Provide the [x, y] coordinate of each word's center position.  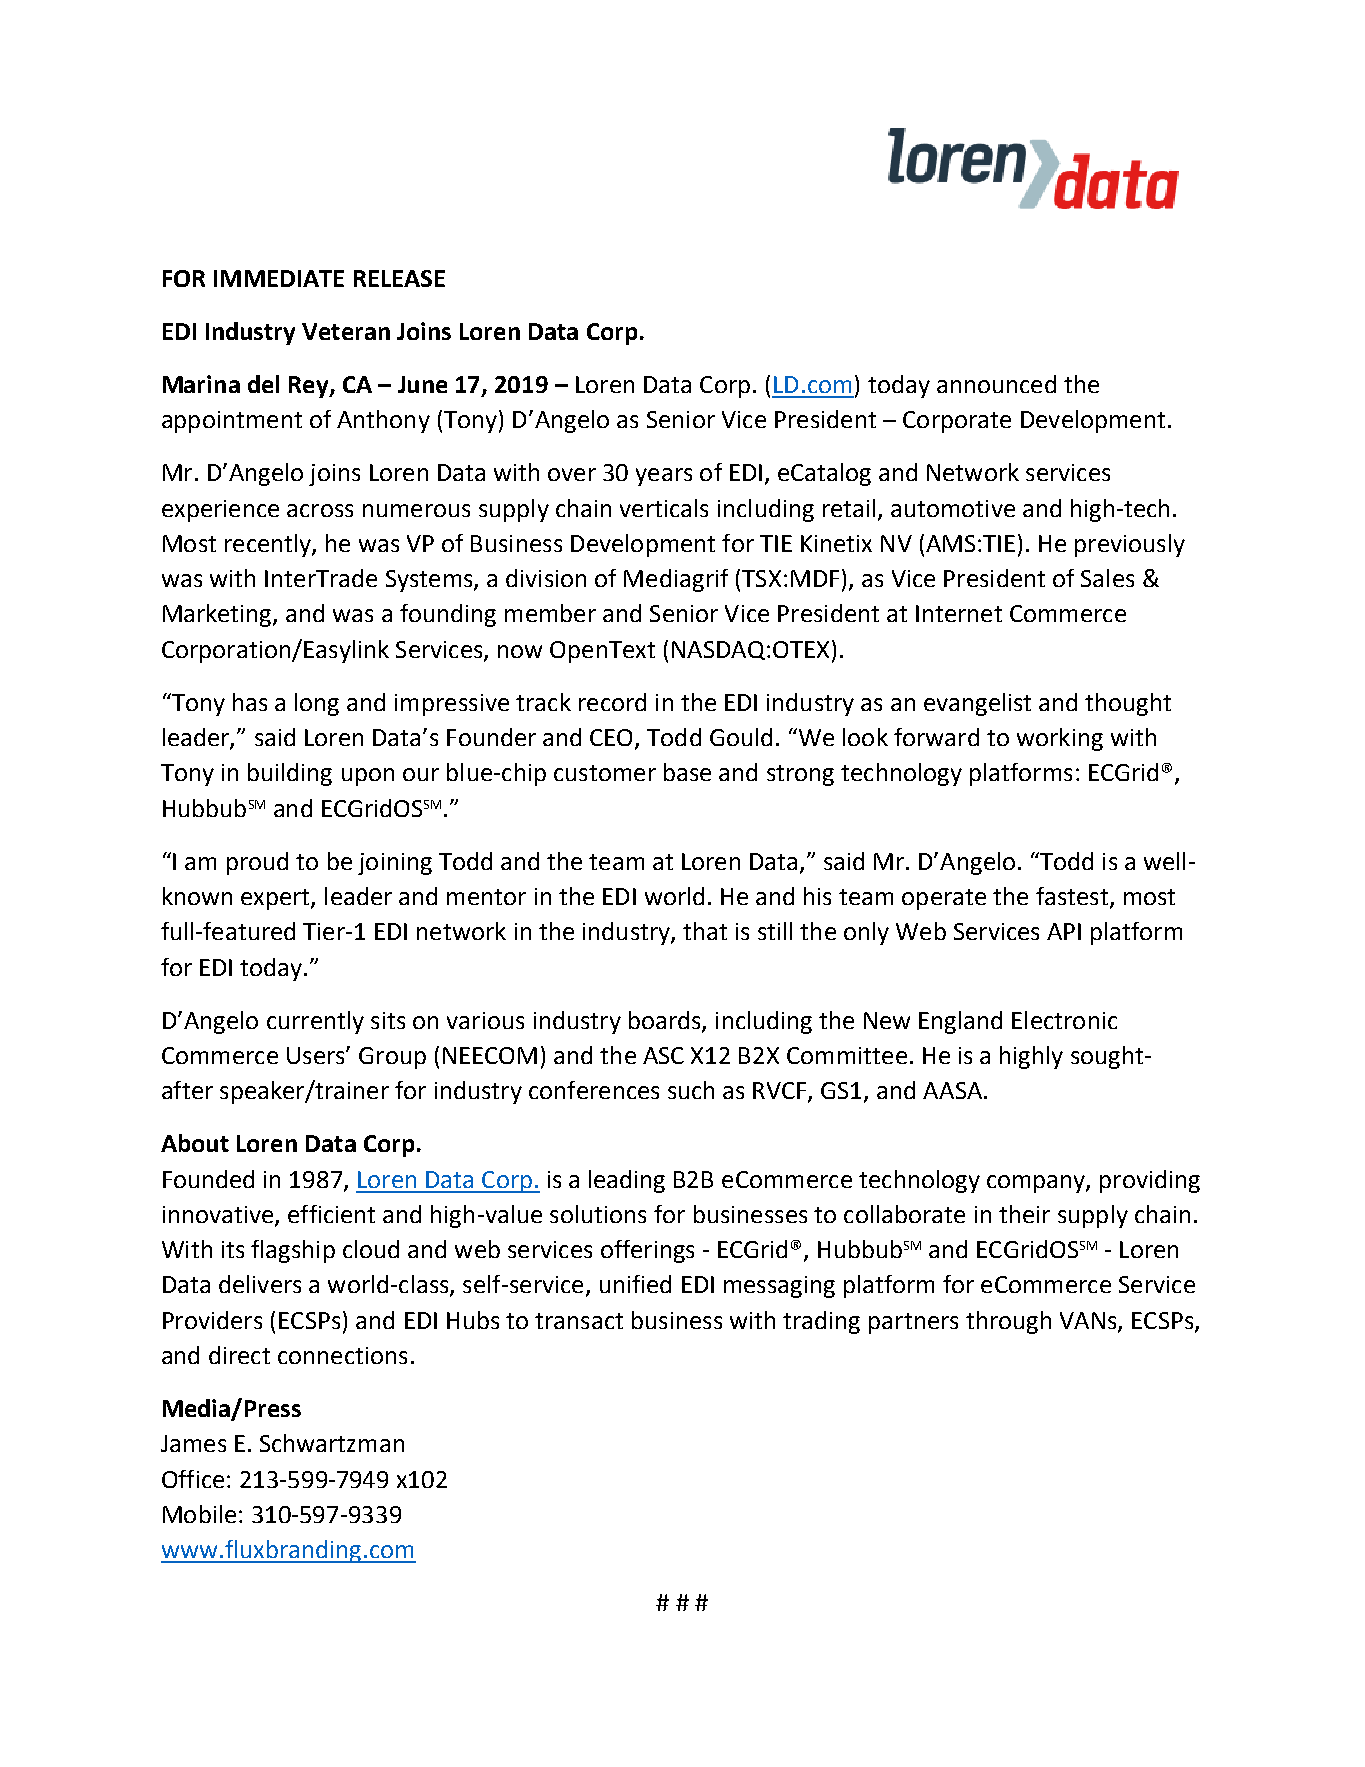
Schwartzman [332, 1443]
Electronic [1064, 1020]
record [612, 702]
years [664, 477]
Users [317, 1055]
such [691, 1090]
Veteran [346, 331]
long [317, 704]
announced [996, 384]
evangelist [977, 704]
